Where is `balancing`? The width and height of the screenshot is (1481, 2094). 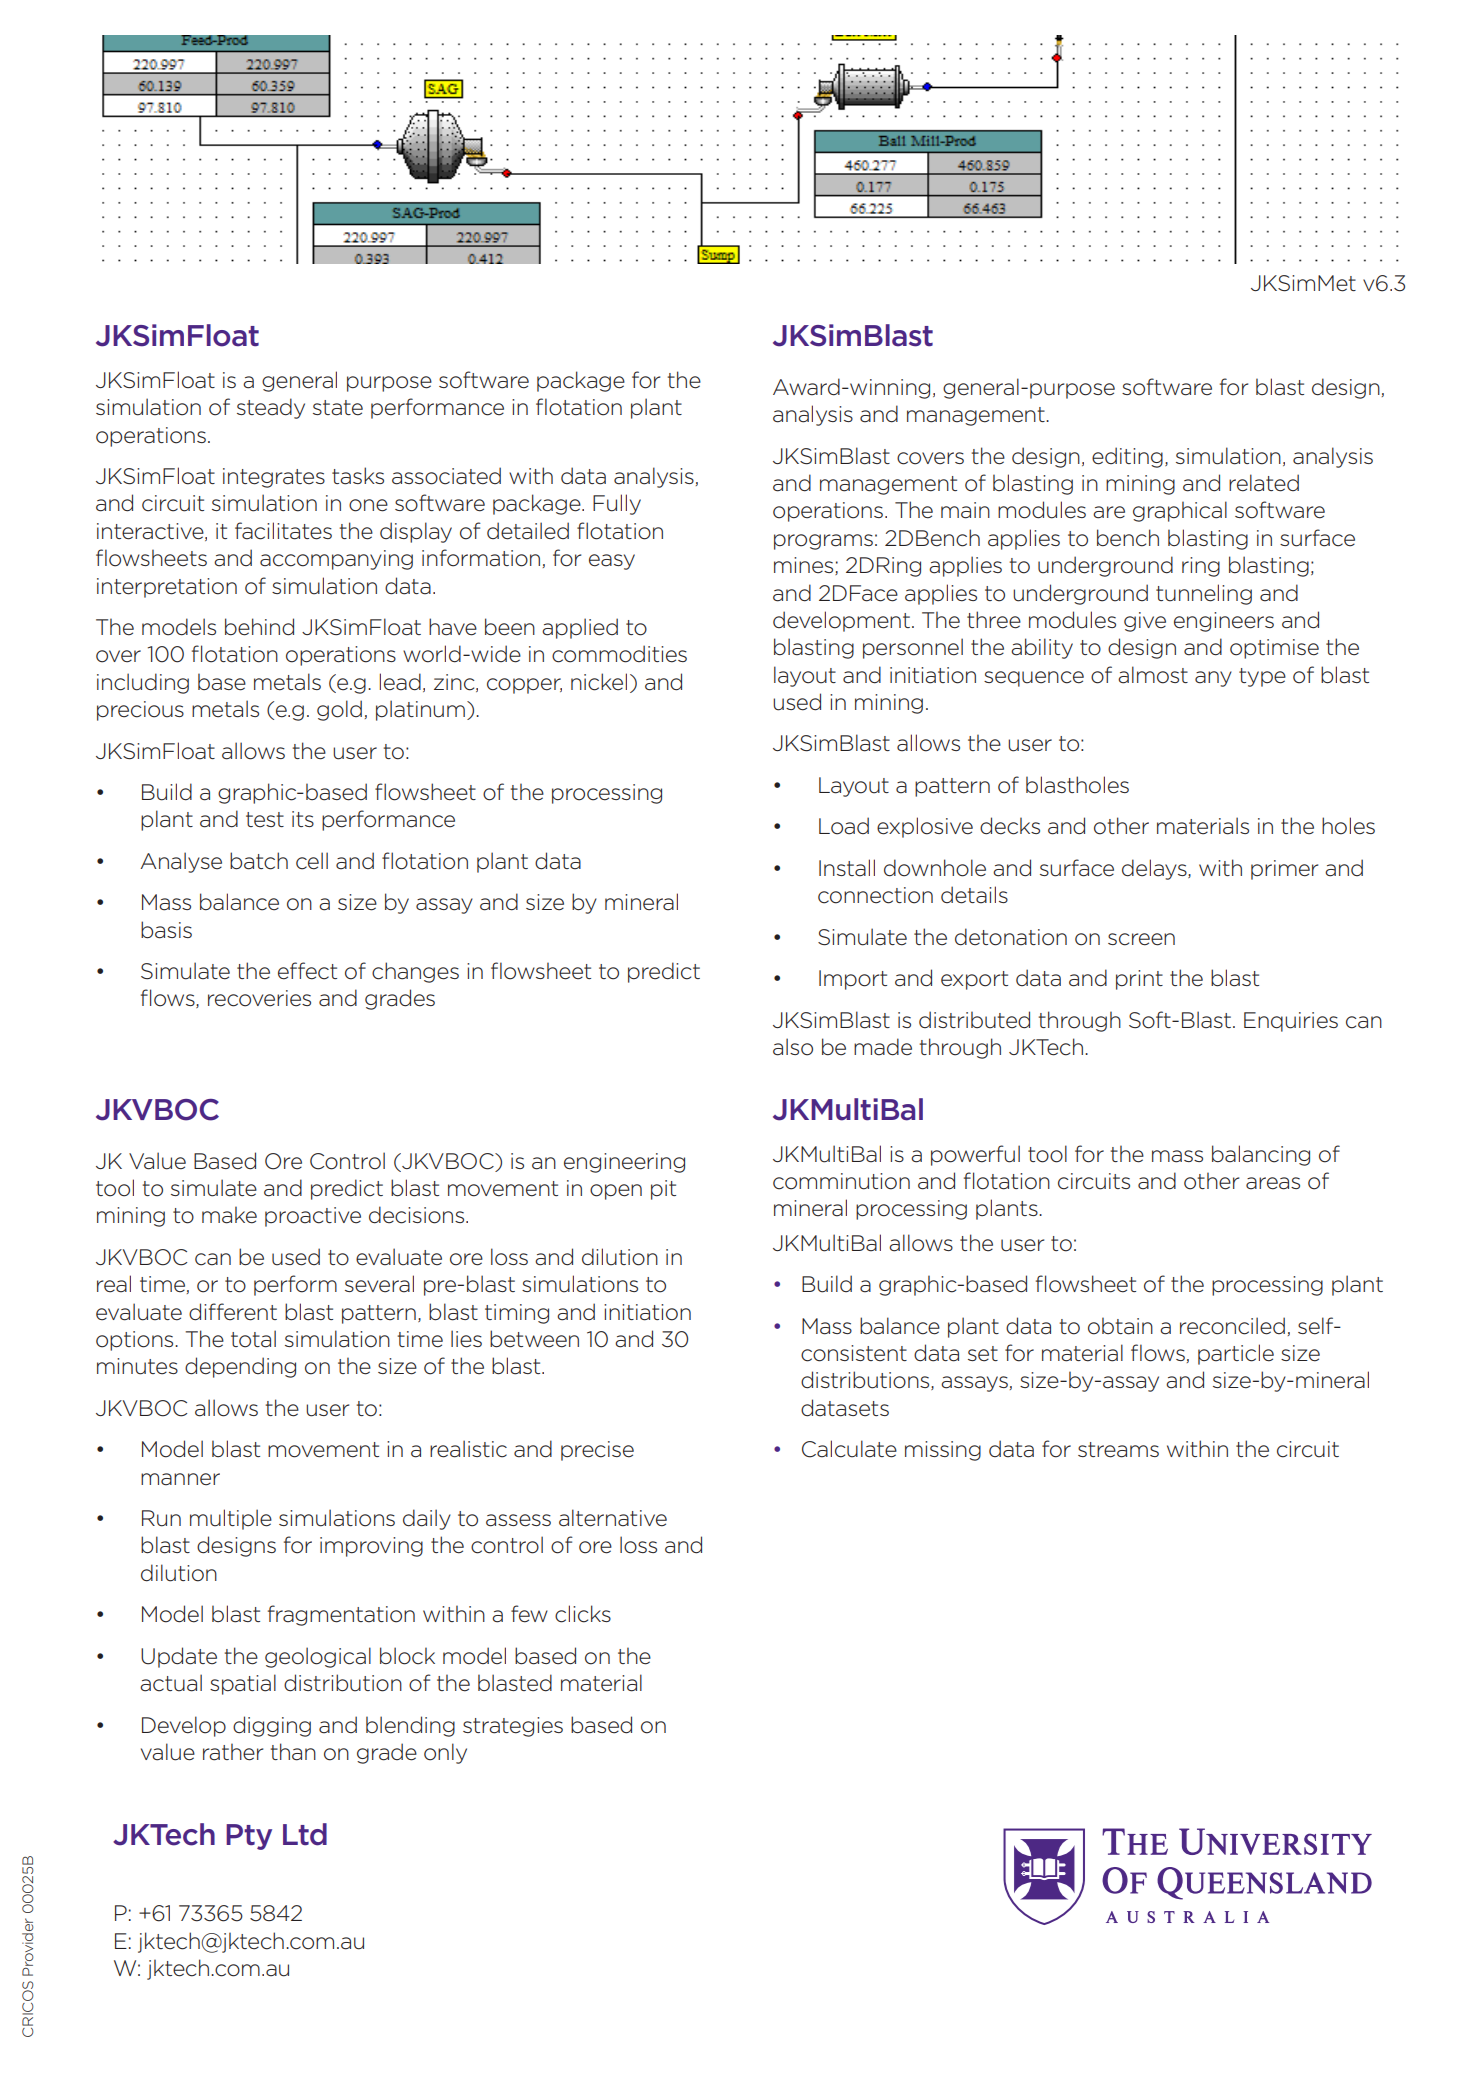 balancing is located at coordinates (1261, 1155).
